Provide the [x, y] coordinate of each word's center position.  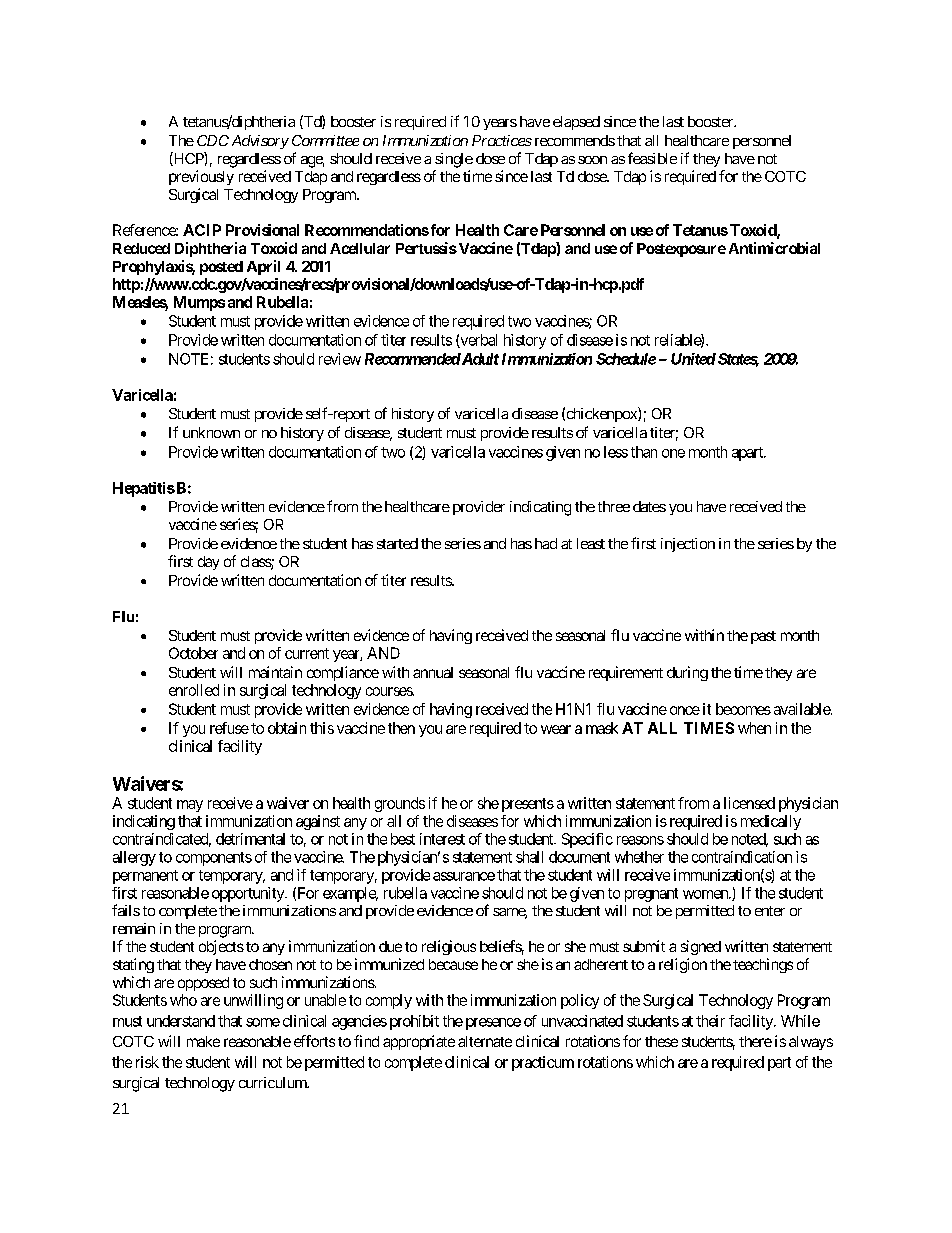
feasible [652, 158]
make [203, 1041]
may [190, 806]
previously [201, 177]
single [454, 160]
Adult [479, 359]
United [693, 359]
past [763, 637]
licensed [749, 803]
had [546, 543]
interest [442, 839]
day [208, 563]
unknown [211, 432]
